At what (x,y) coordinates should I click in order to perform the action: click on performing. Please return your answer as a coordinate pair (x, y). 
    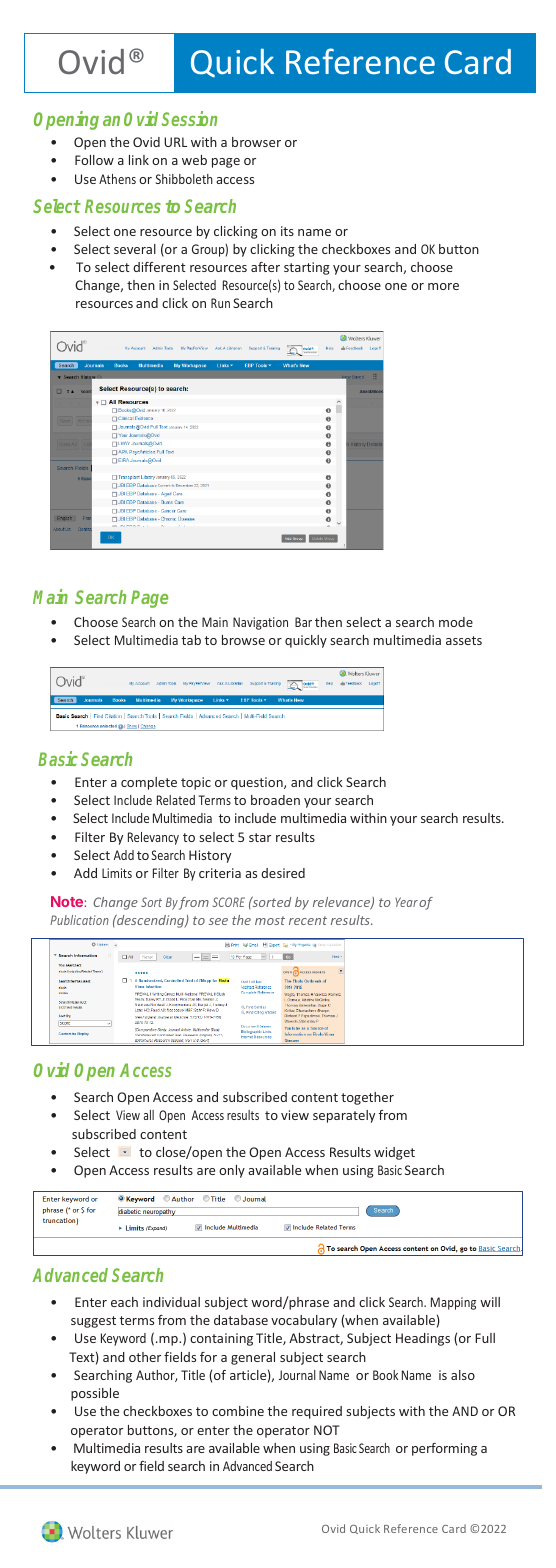
    Looking at the image, I should click on (444, 1449).
